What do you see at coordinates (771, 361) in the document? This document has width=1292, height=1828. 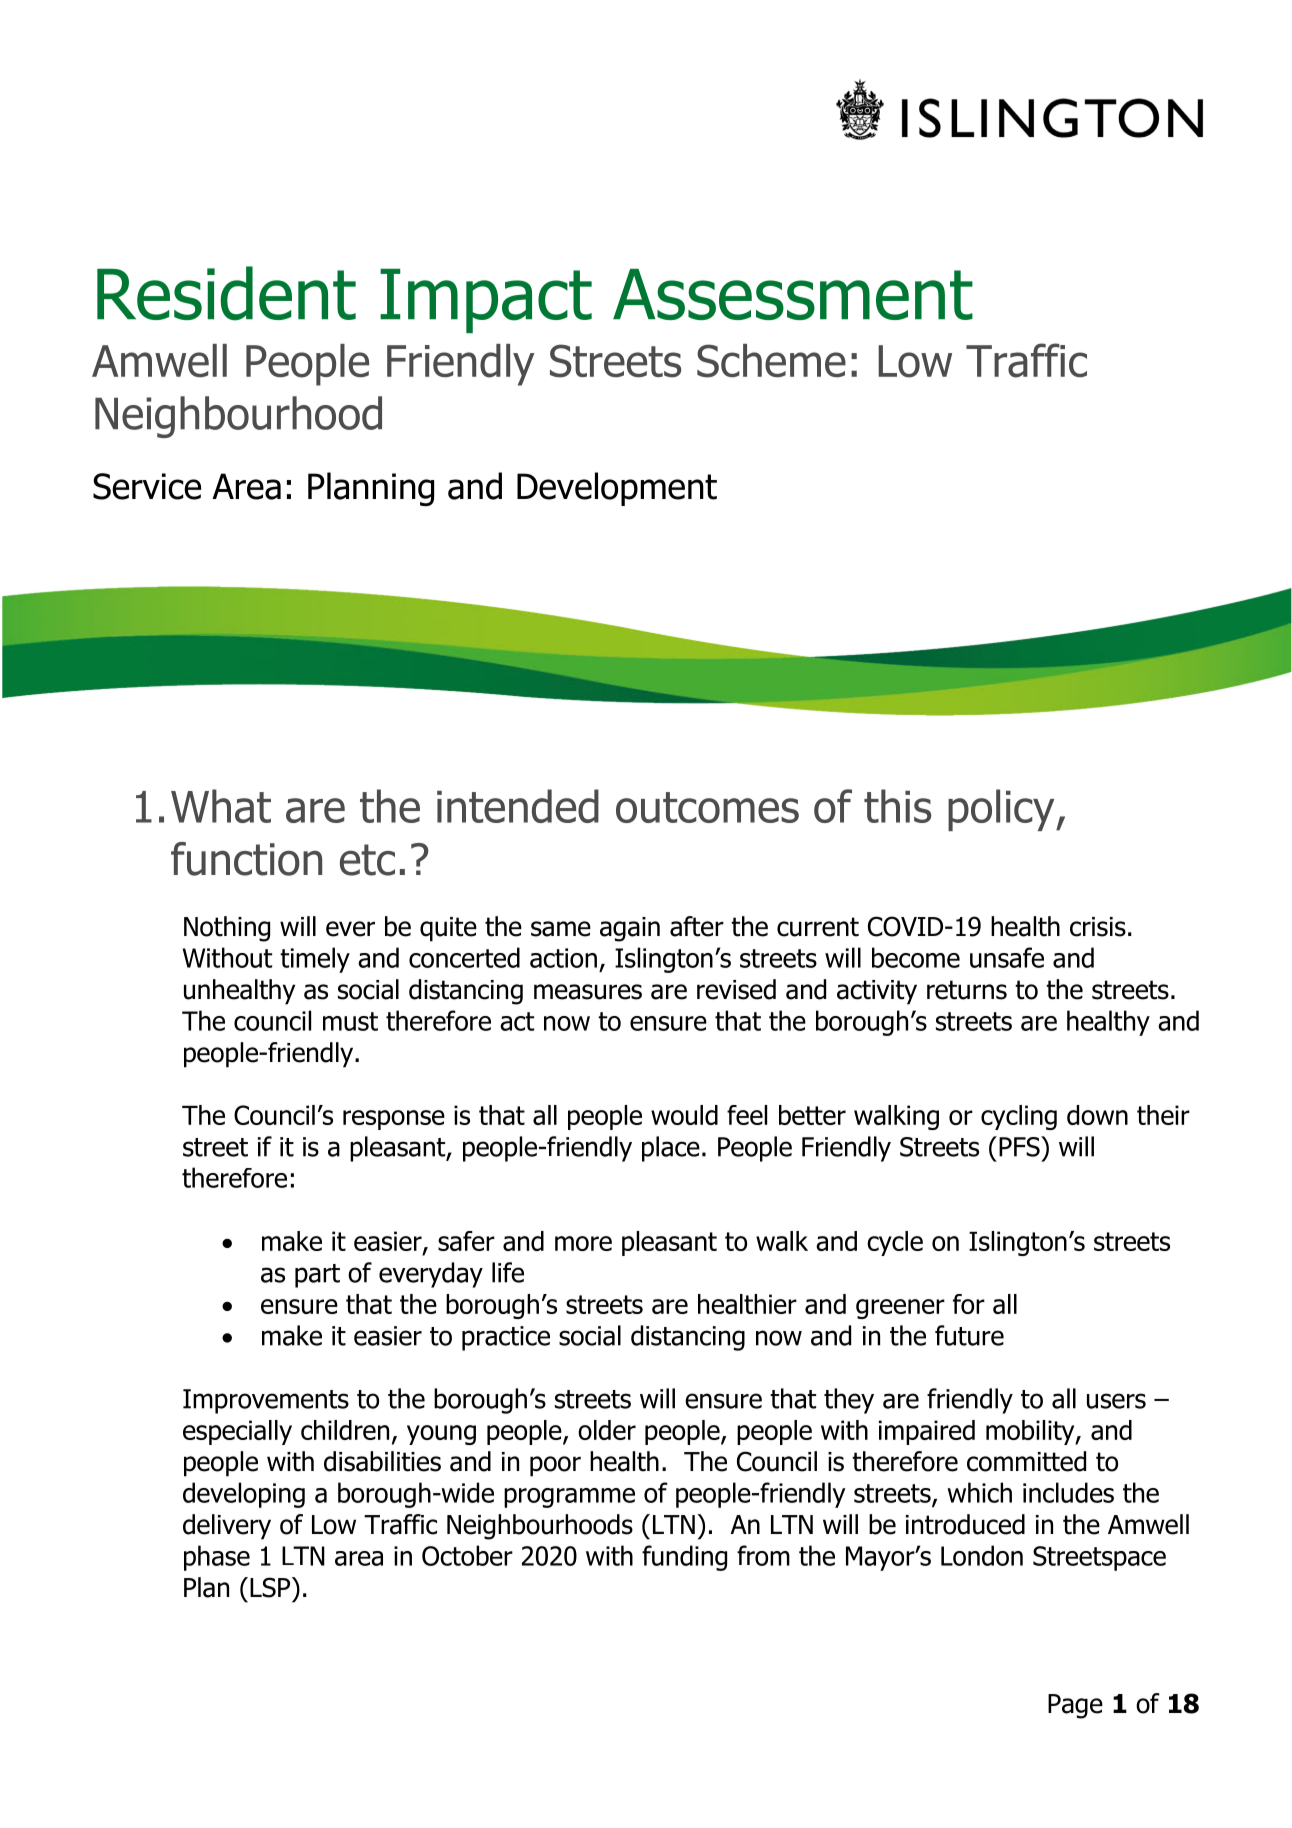 I see `Scheme` at bounding box center [771, 361].
